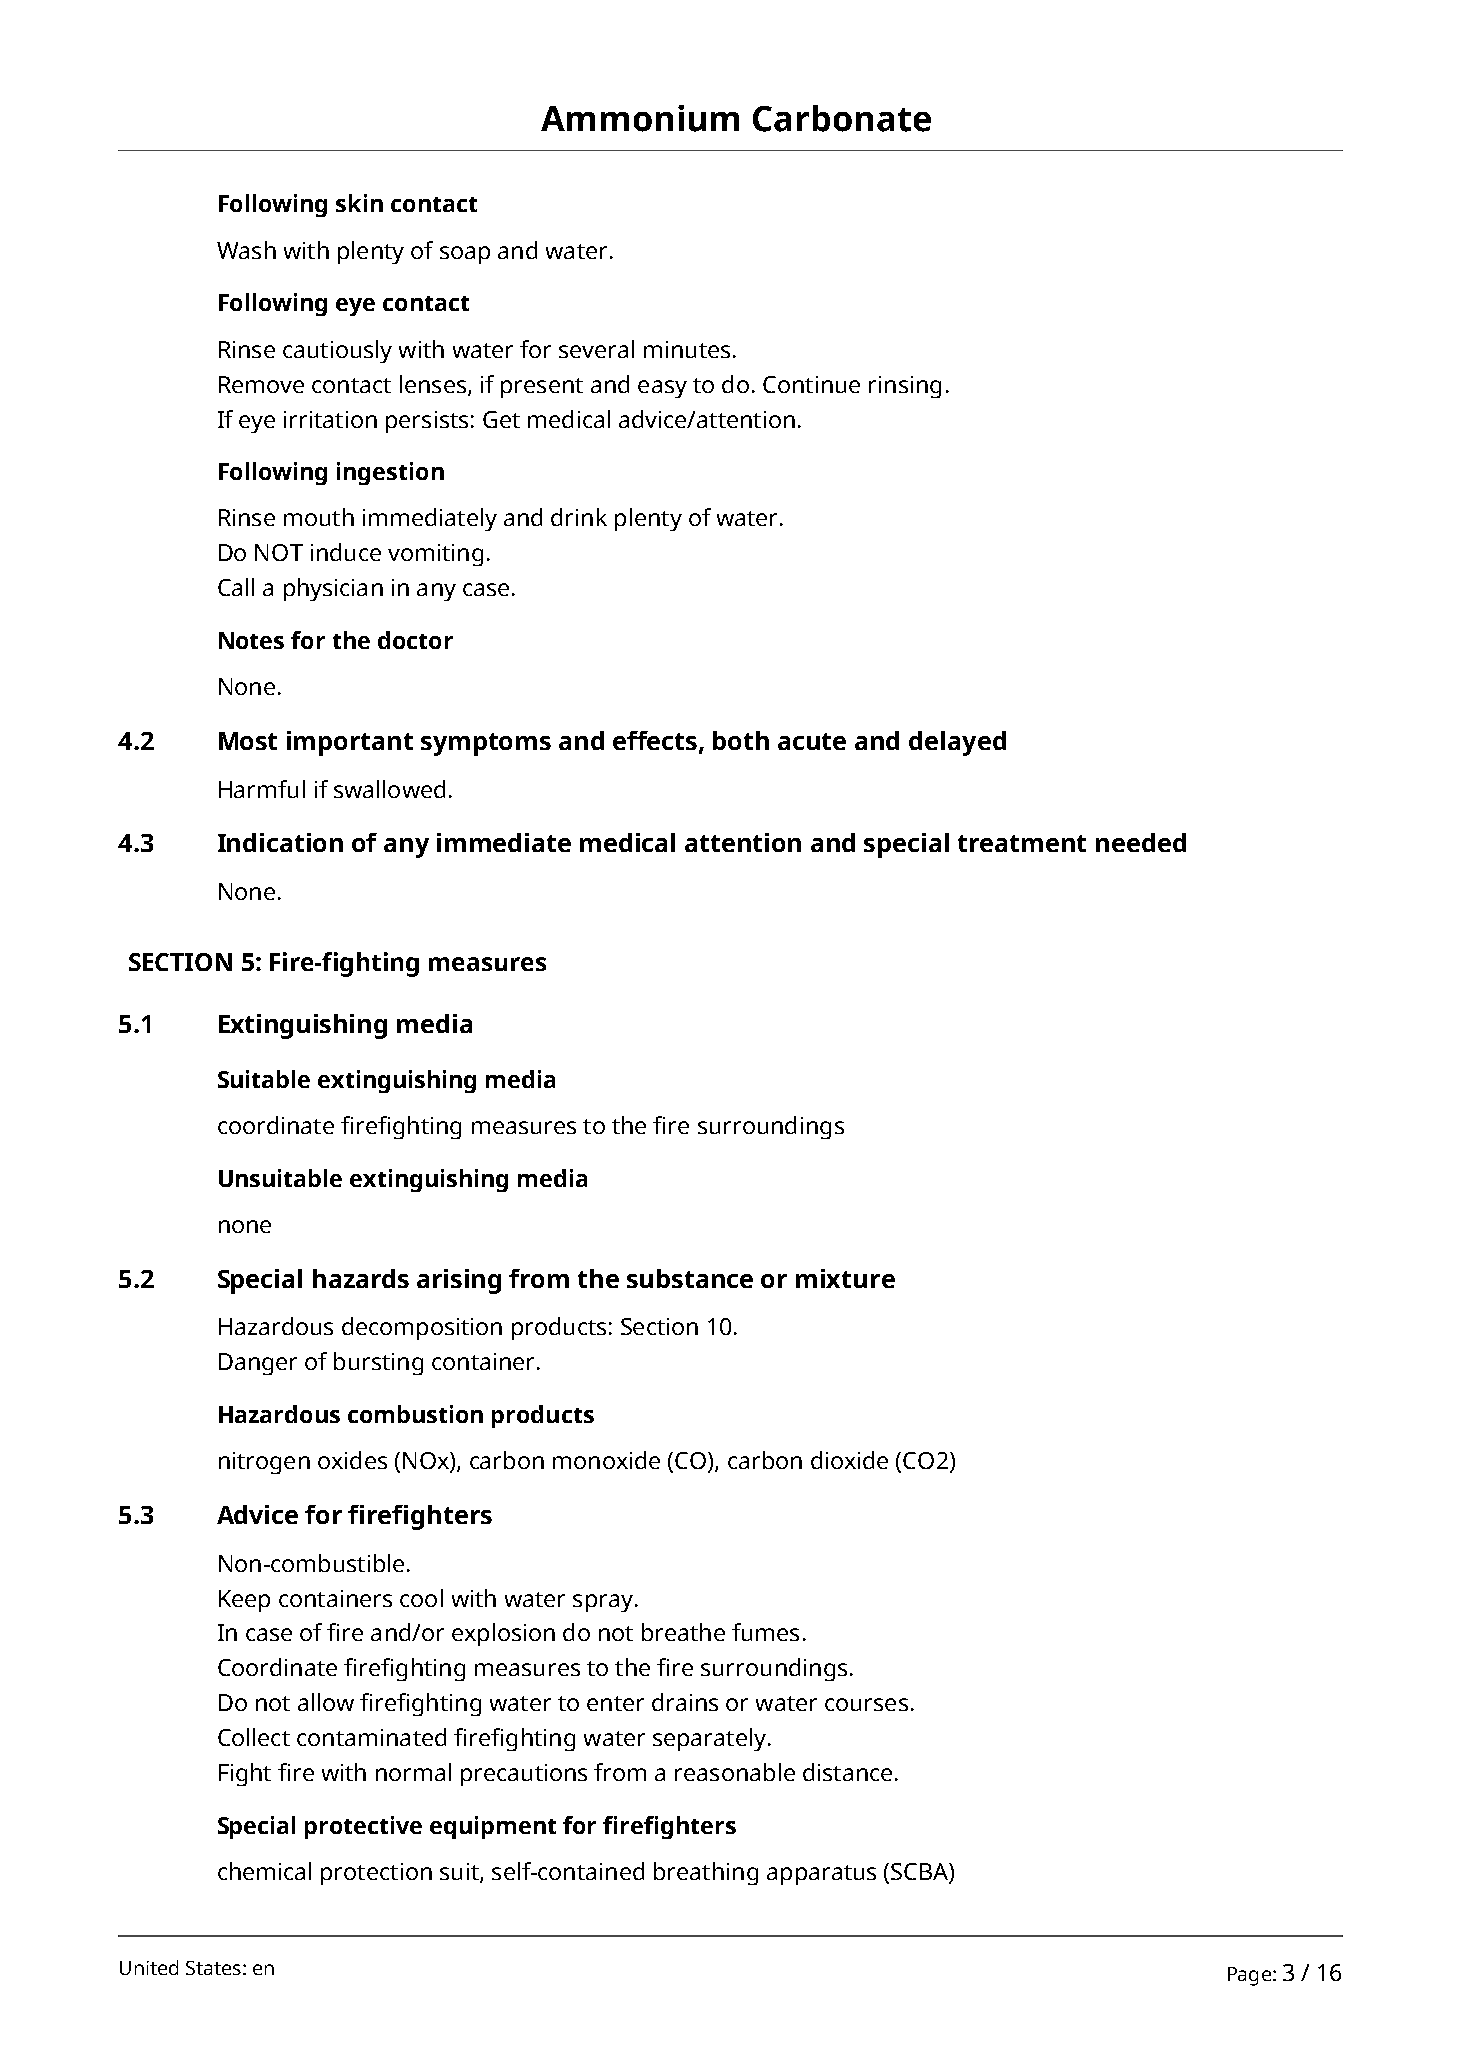  Describe the element at coordinates (359, 203) in the screenshot. I see `skin` at that location.
